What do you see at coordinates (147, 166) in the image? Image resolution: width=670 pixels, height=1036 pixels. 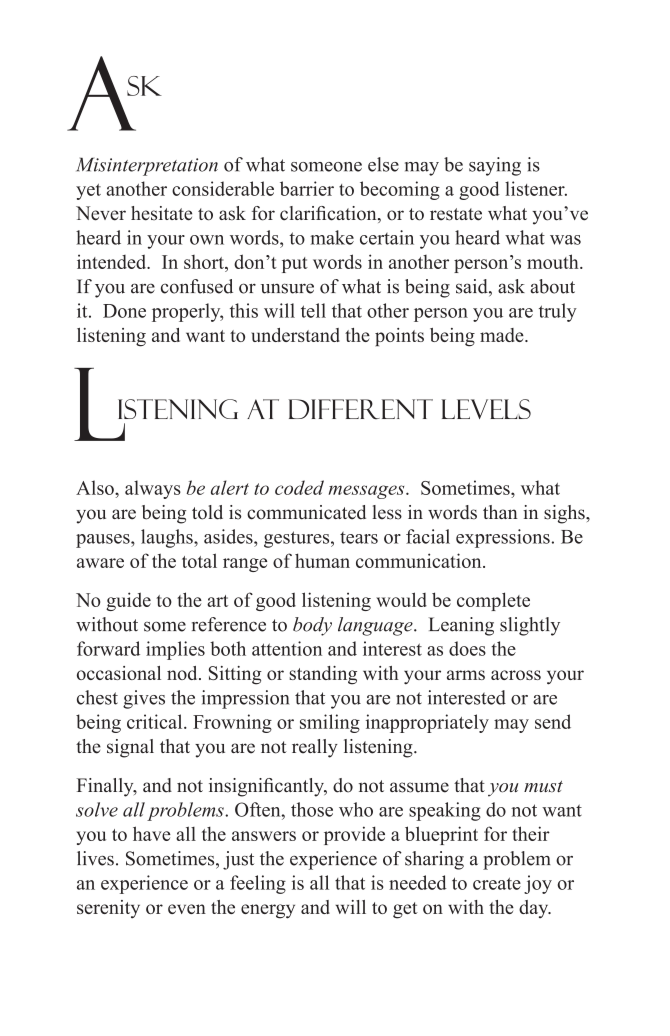 I see `Misinterpretation` at bounding box center [147, 166].
